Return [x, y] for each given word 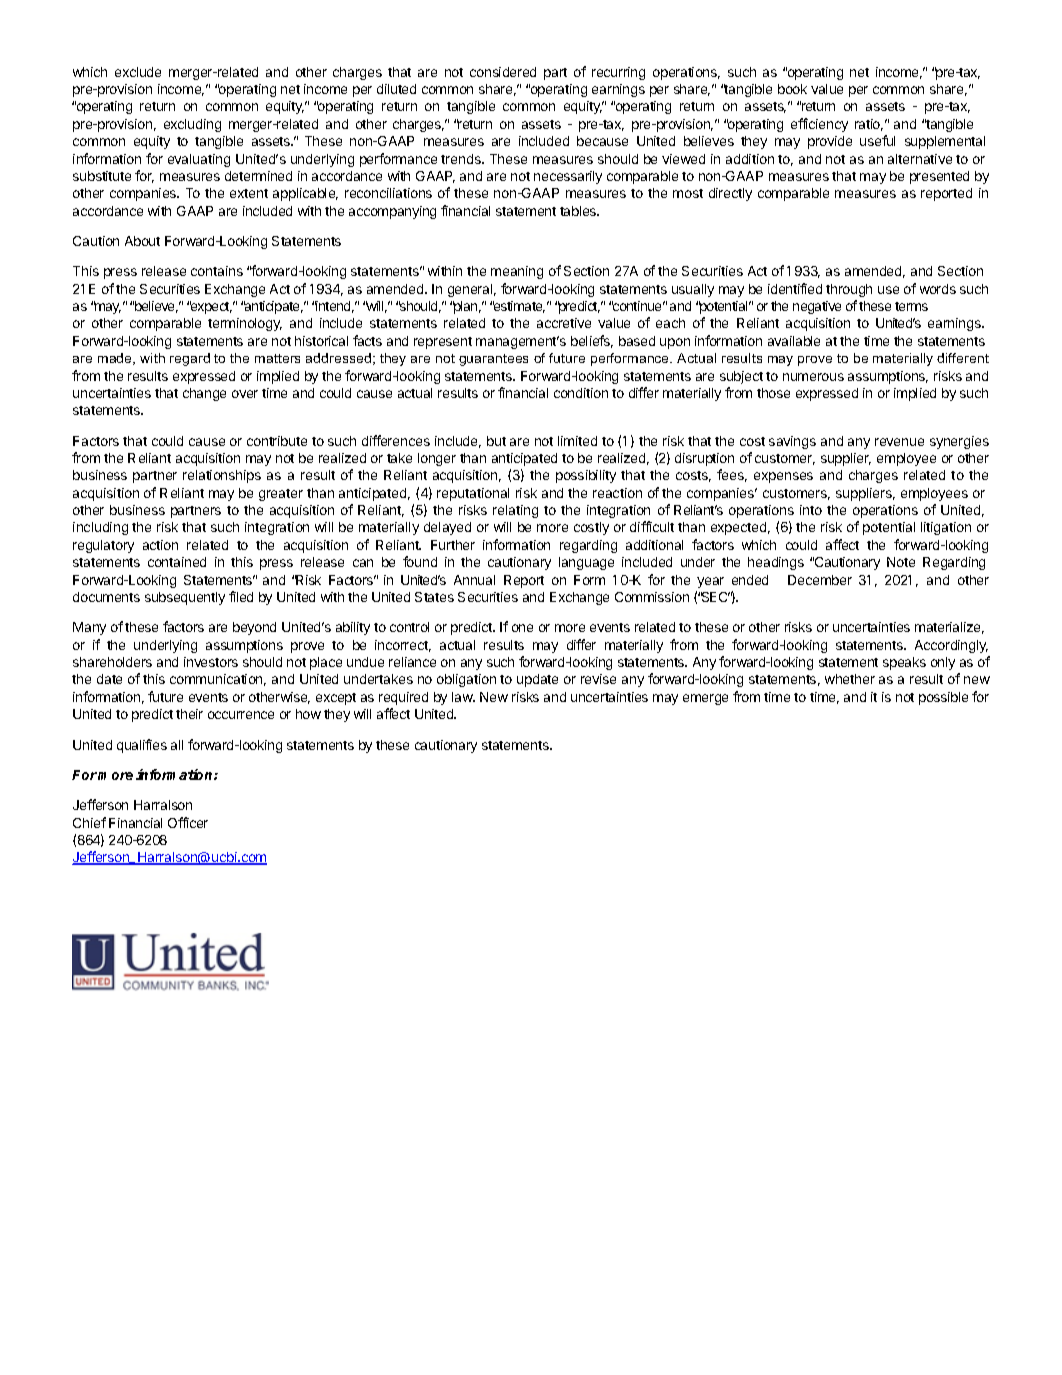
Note [901, 562]
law [463, 697]
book [792, 89]
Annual [474, 580]
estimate [519, 307]
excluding [192, 125]
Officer [188, 822]
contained [177, 562]
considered [503, 72]
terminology [245, 324]
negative [817, 307]
